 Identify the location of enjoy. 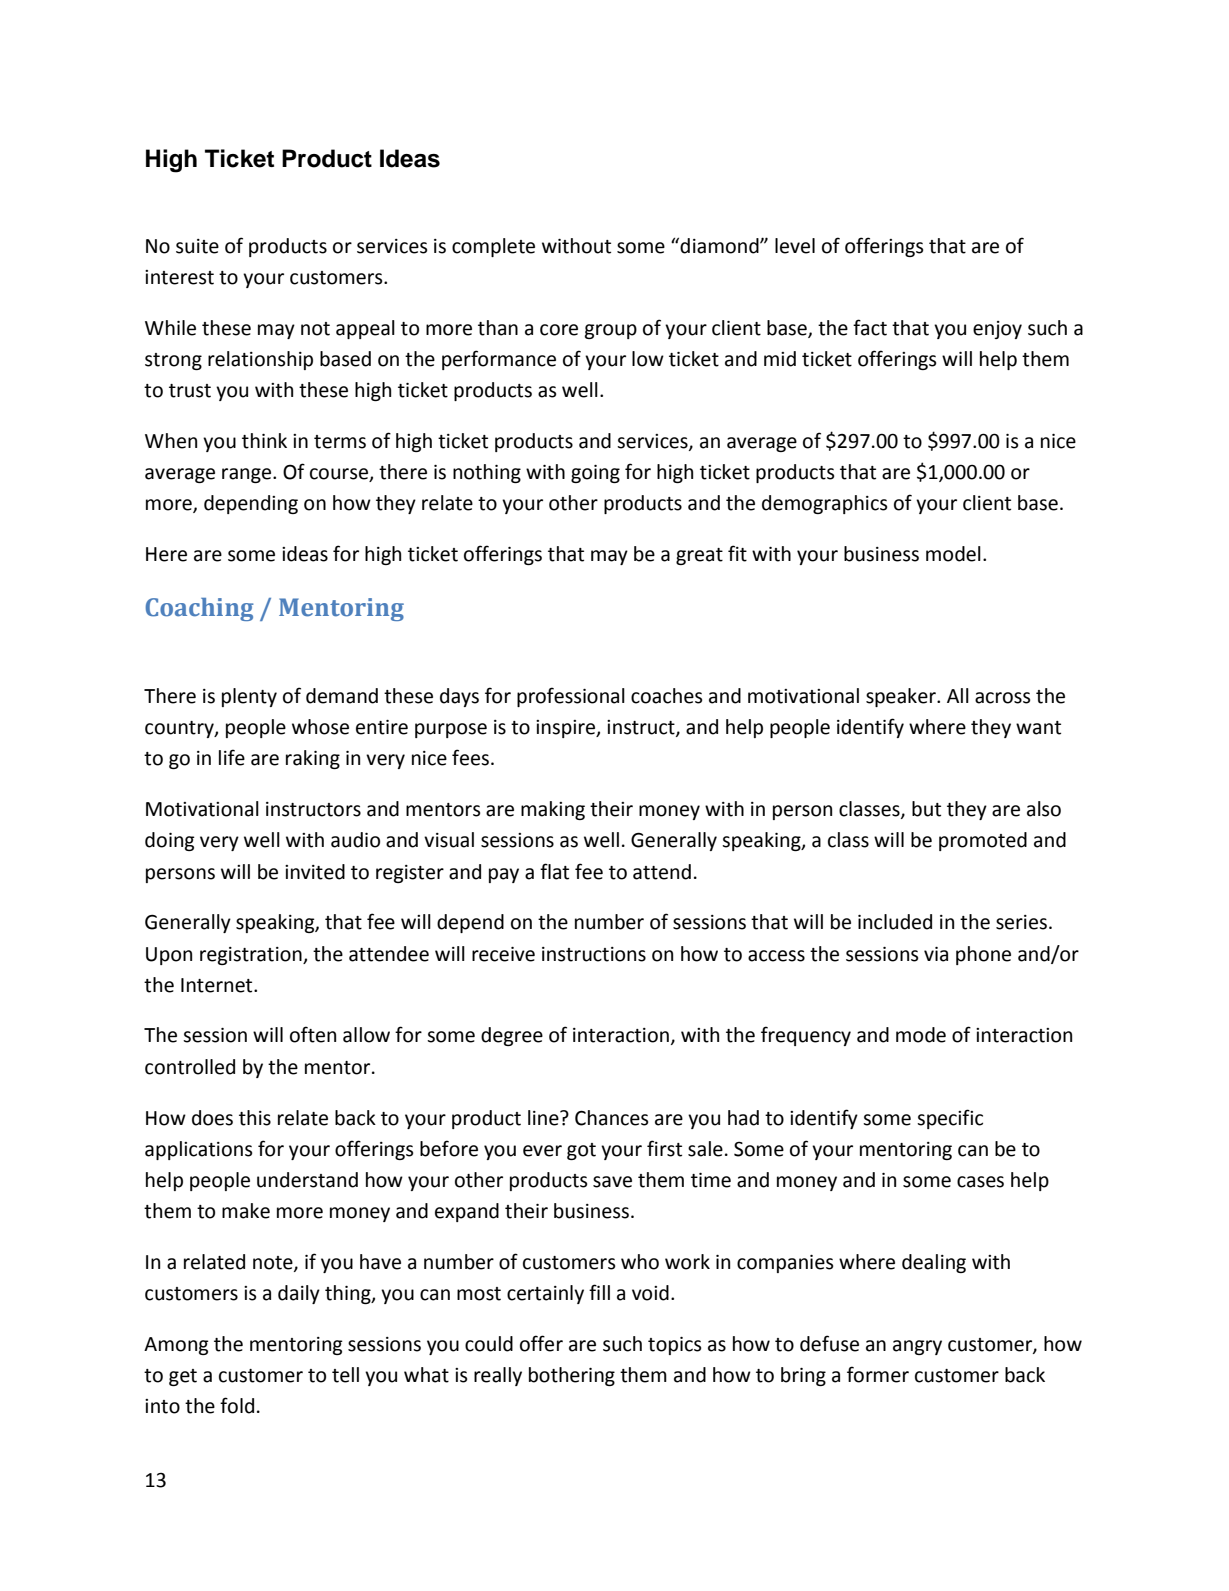
(997, 330).
